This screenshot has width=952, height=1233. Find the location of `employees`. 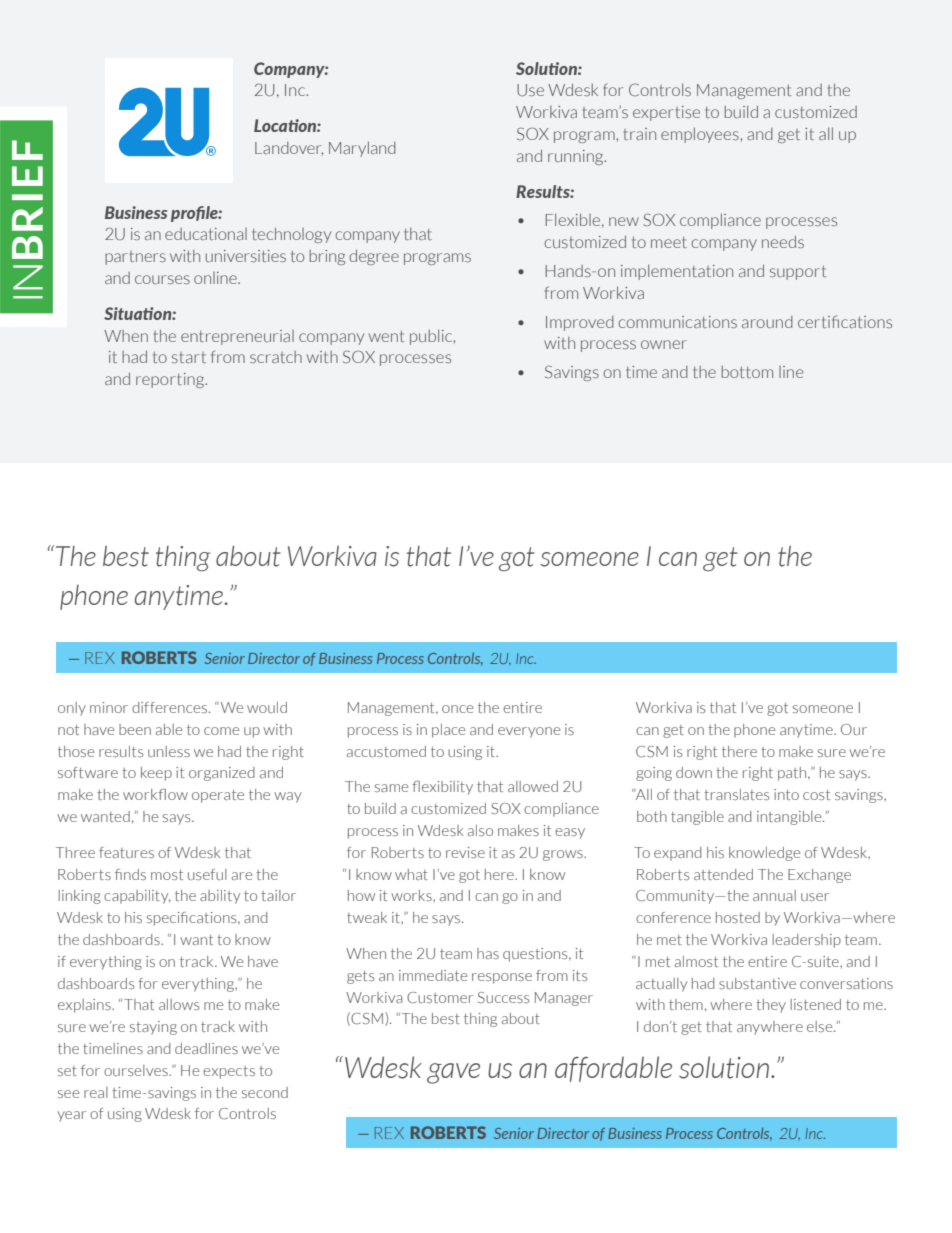

employees is located at coordinates (701, 135).
